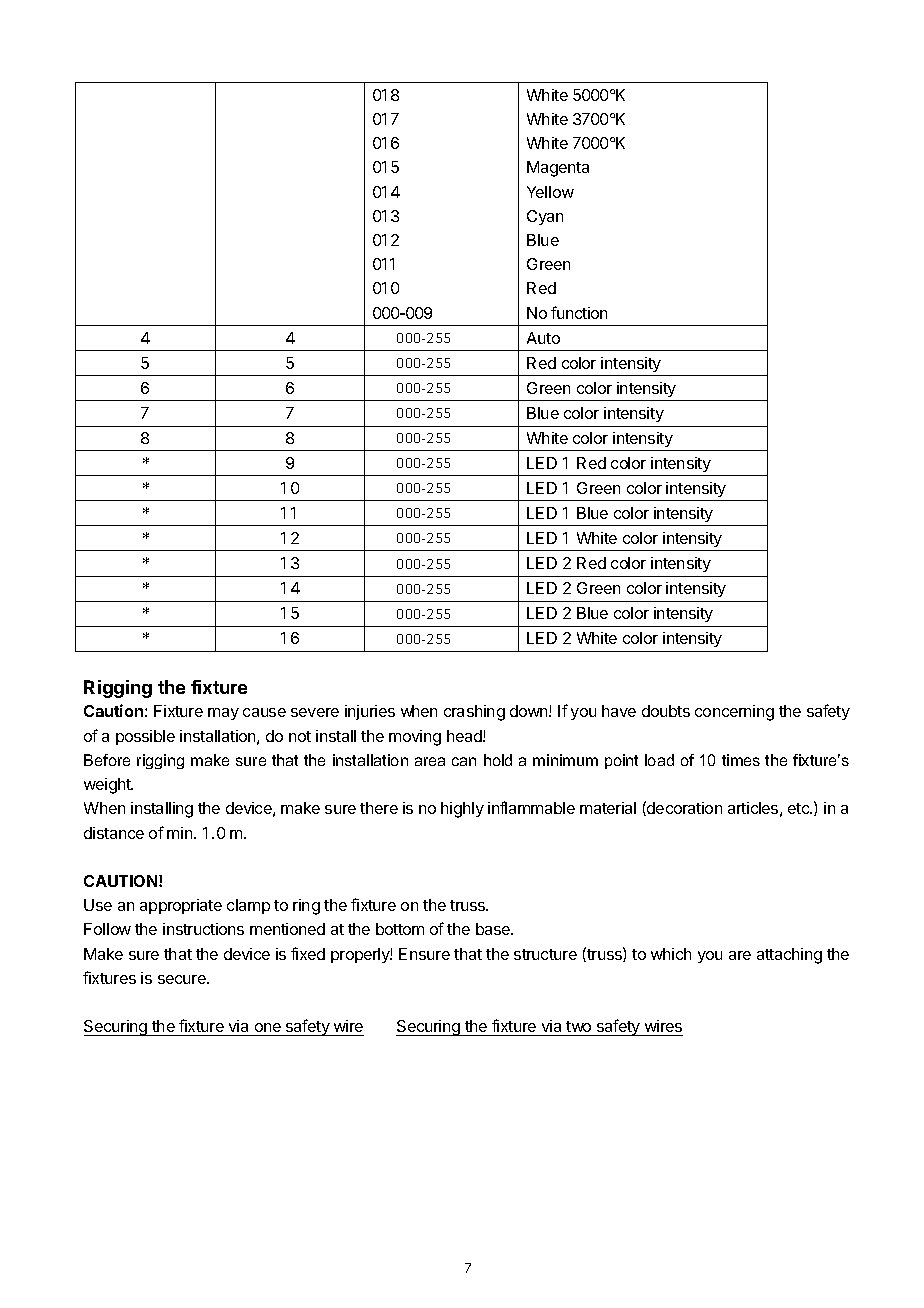 The height and width of the screenshot is (1308, 924). What do you see at coordinates (543, 338) in the screenshot?
I see `Auto` at bounding box center [543, 338].
